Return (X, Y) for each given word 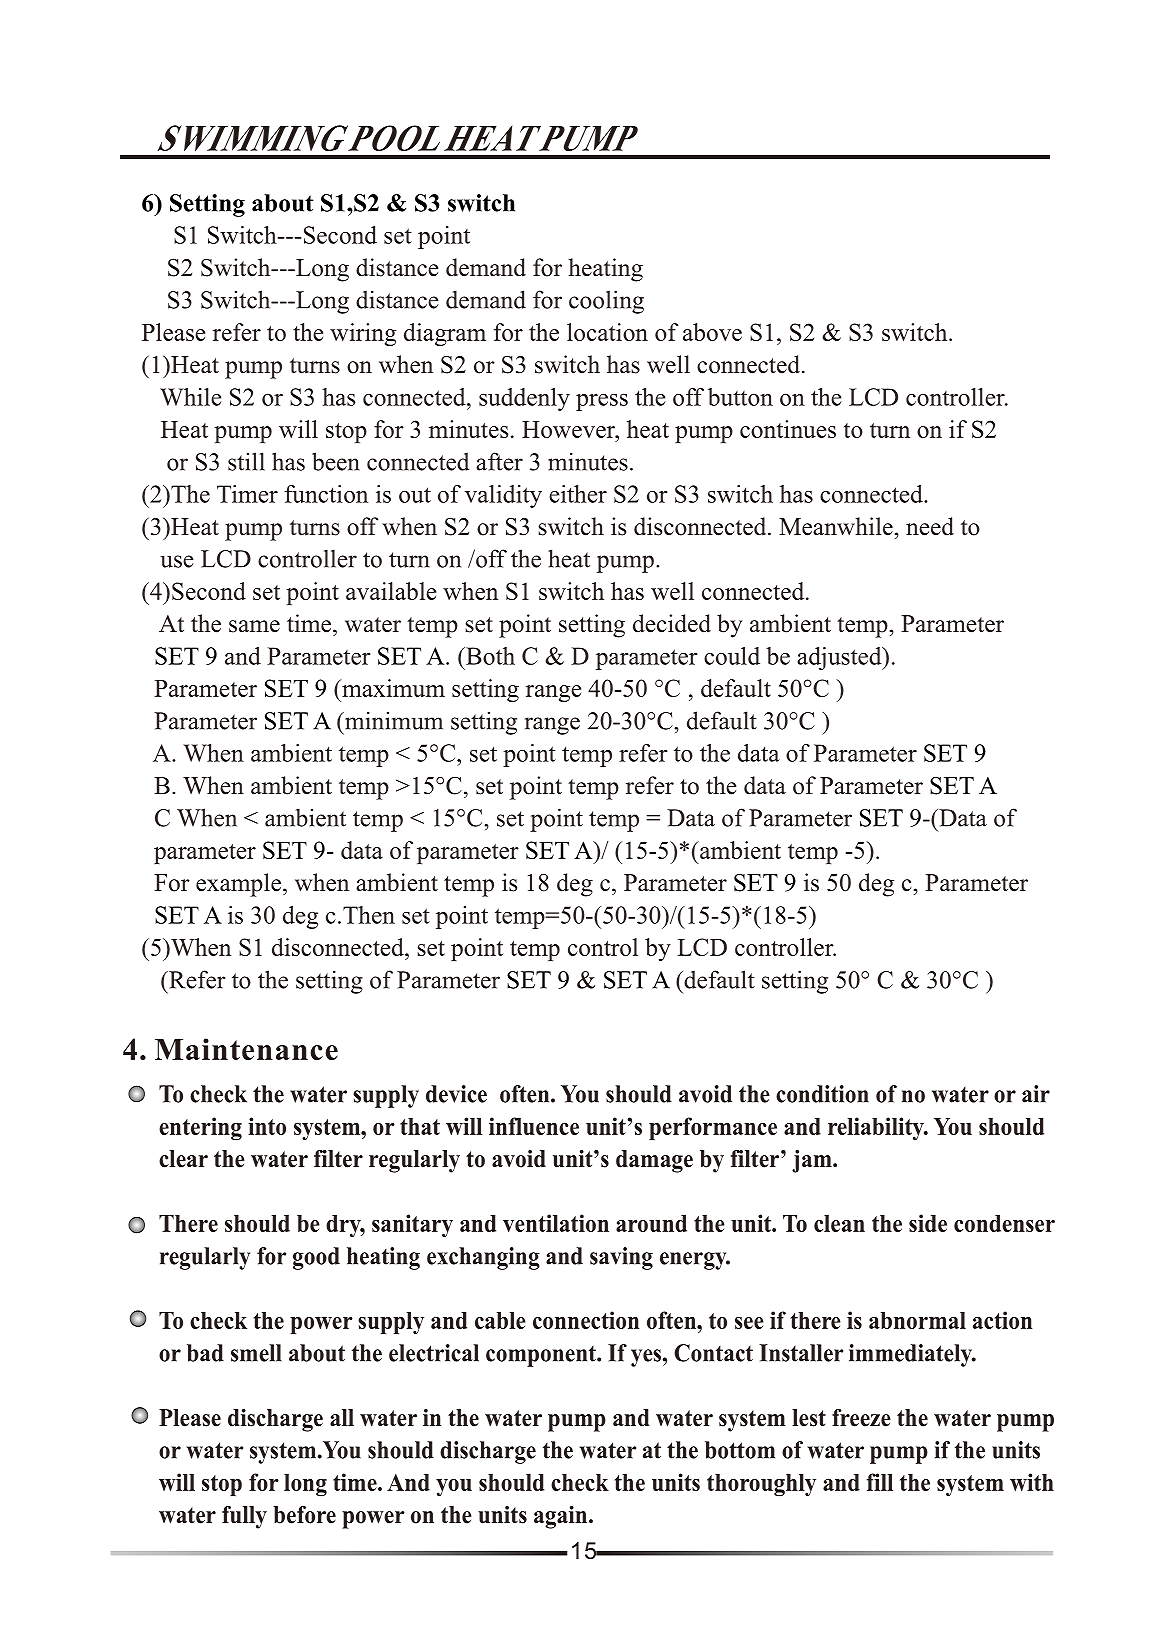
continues (788, 429)
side (928, 1223)
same (254, 626)
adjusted (840, 658)
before (304, 1515)
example (238, 885)
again (562, 1517)
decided (672, 623)
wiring (363, 334)
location (607, 332)
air (1036, 1094)
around (651, 1223)
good (316, 1258)
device (456, 1094)
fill (879, 1482)
